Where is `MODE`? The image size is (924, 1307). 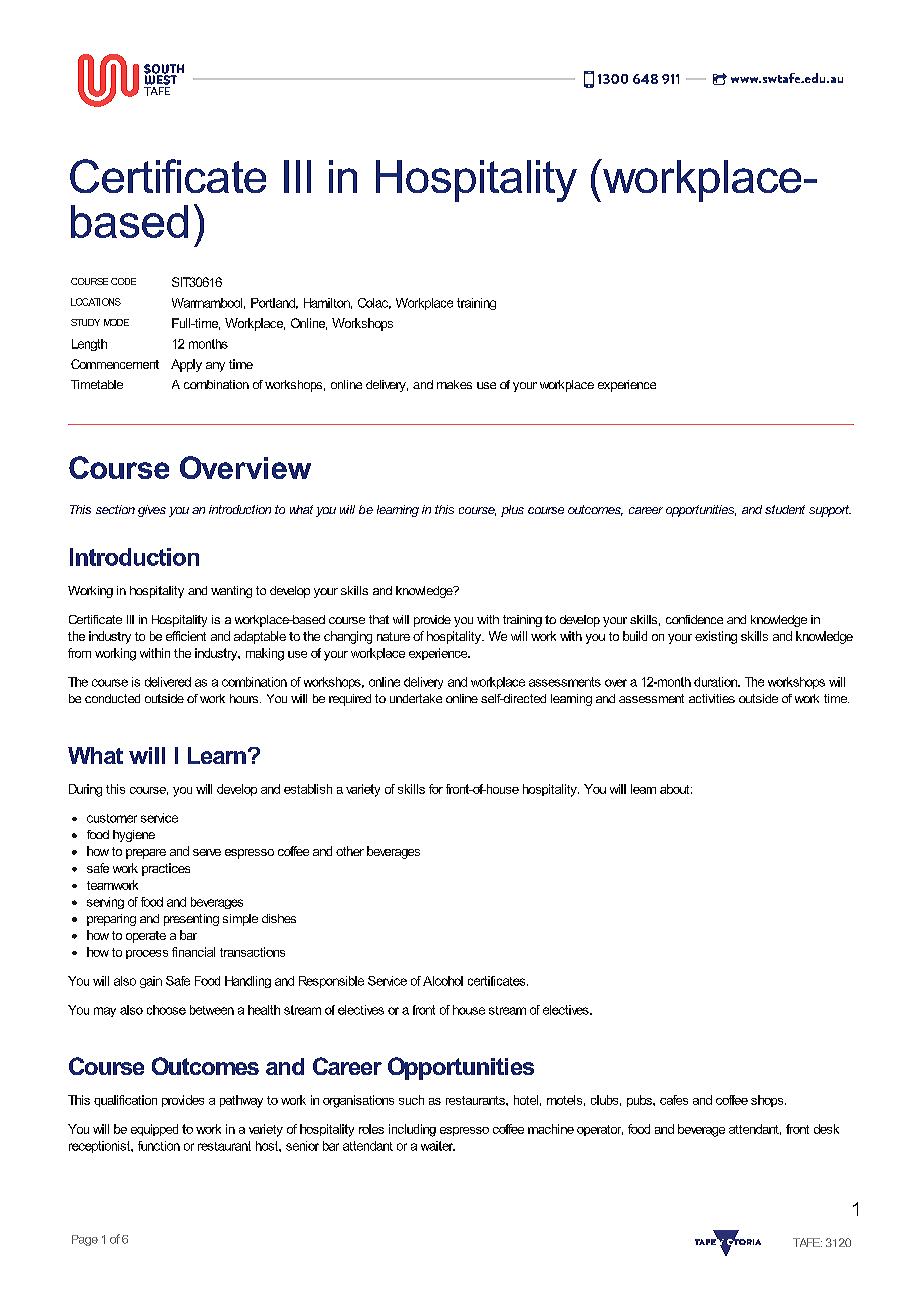 MODE is located at coordinates (116, 322).
